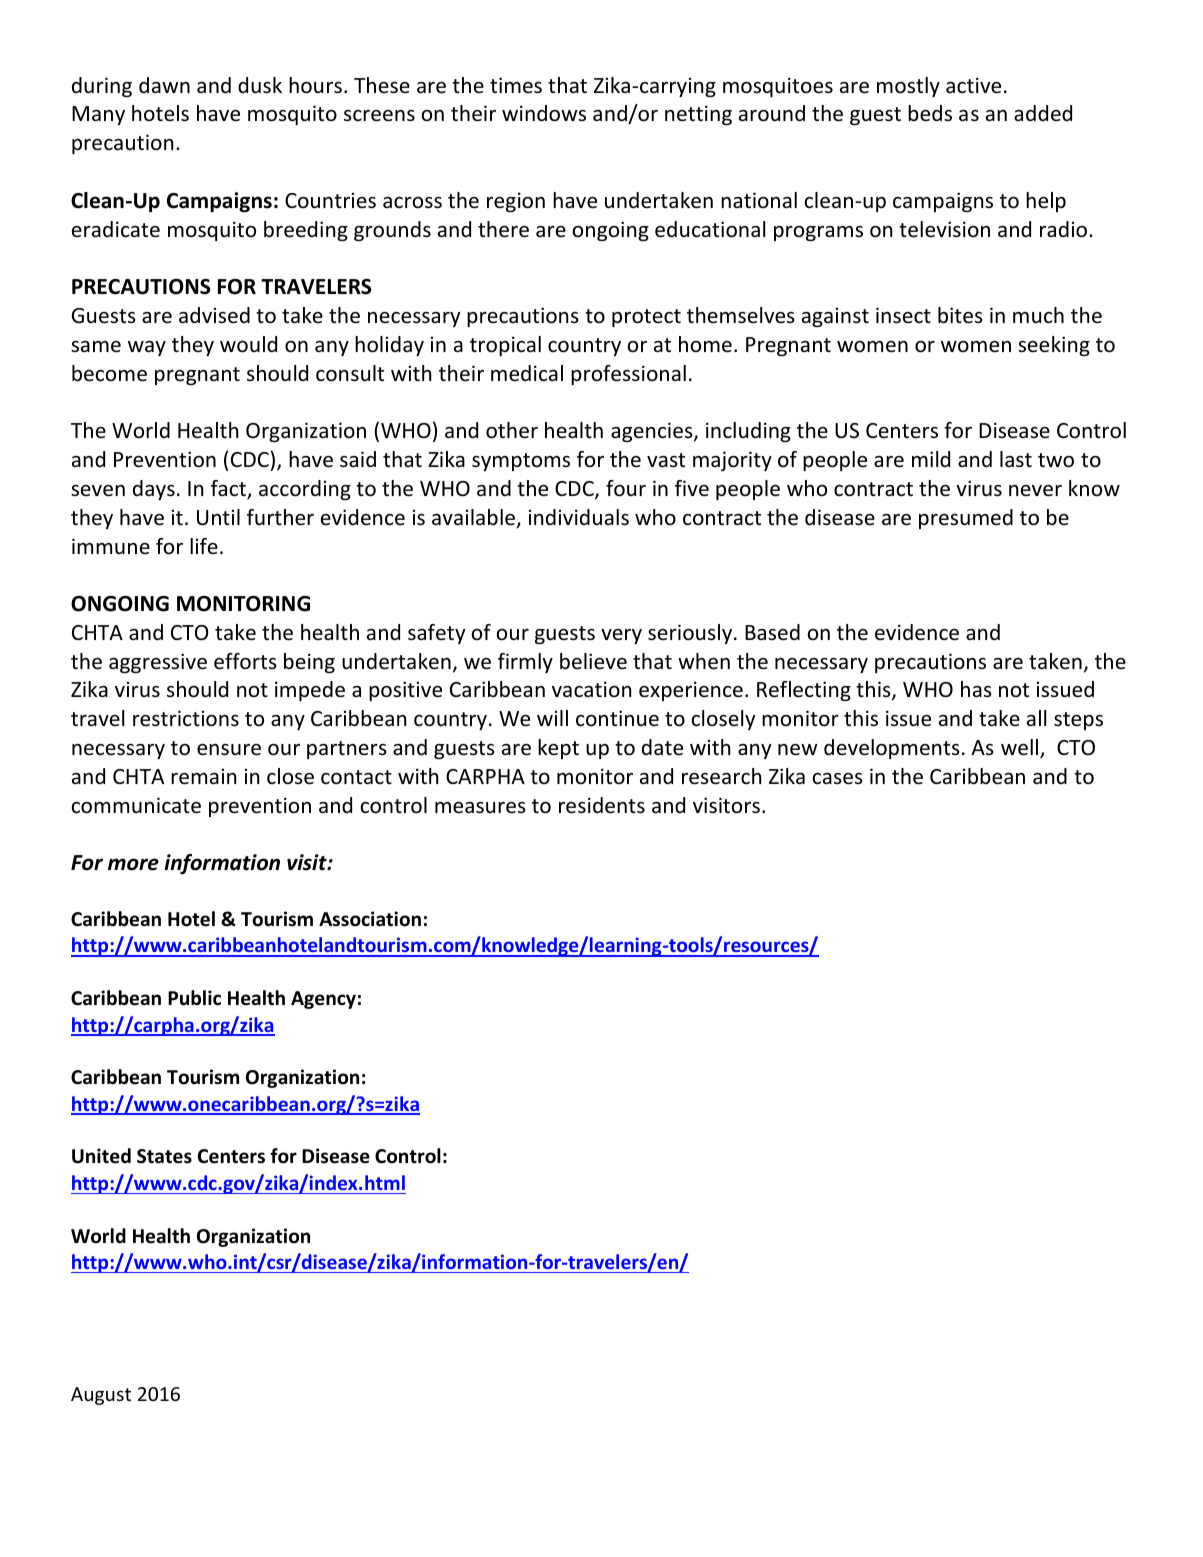 The width and height of the document is (1203, 1557). I want to click on individuals, so click(579, 517).
